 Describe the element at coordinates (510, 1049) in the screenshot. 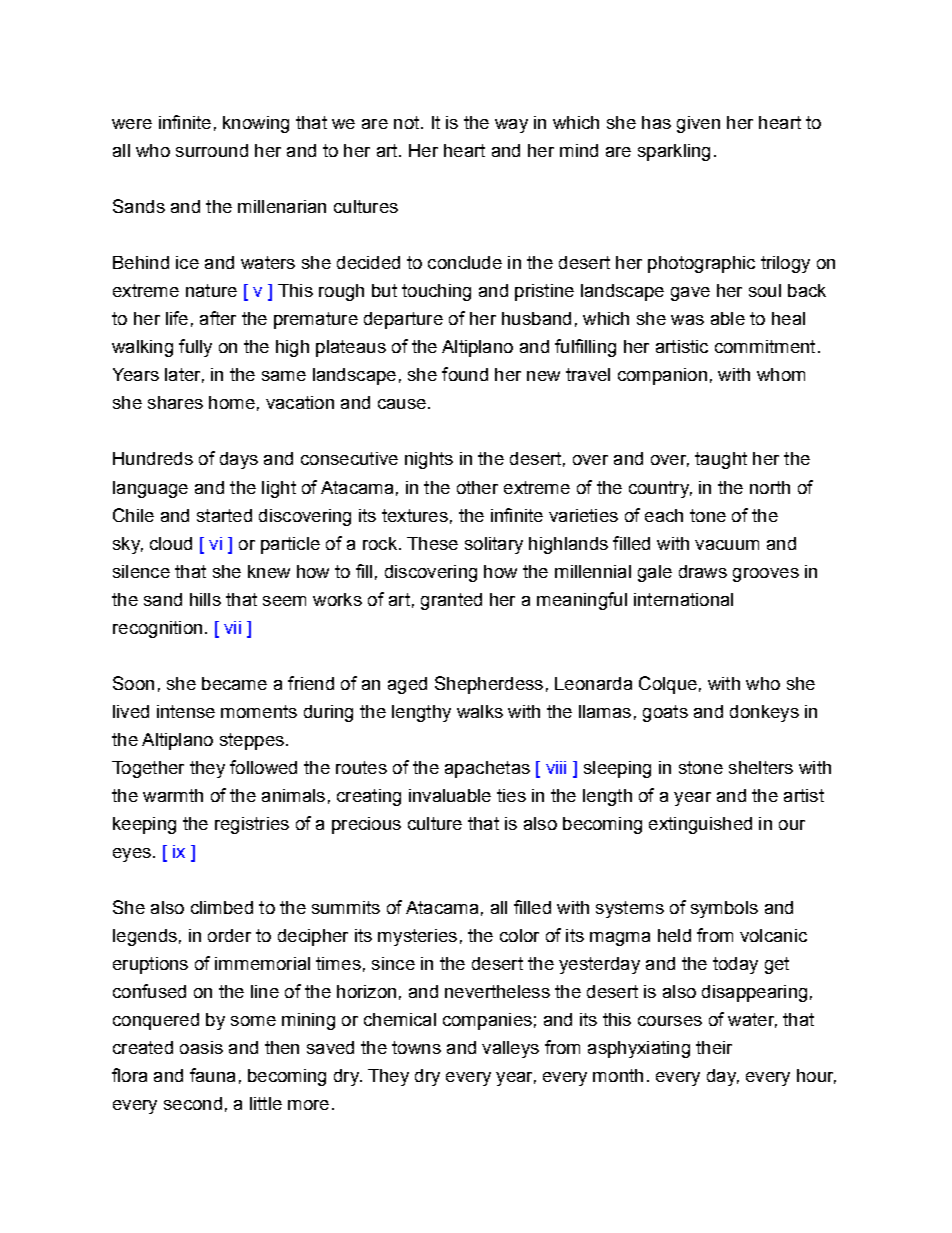

I see `valleys` at that location.
